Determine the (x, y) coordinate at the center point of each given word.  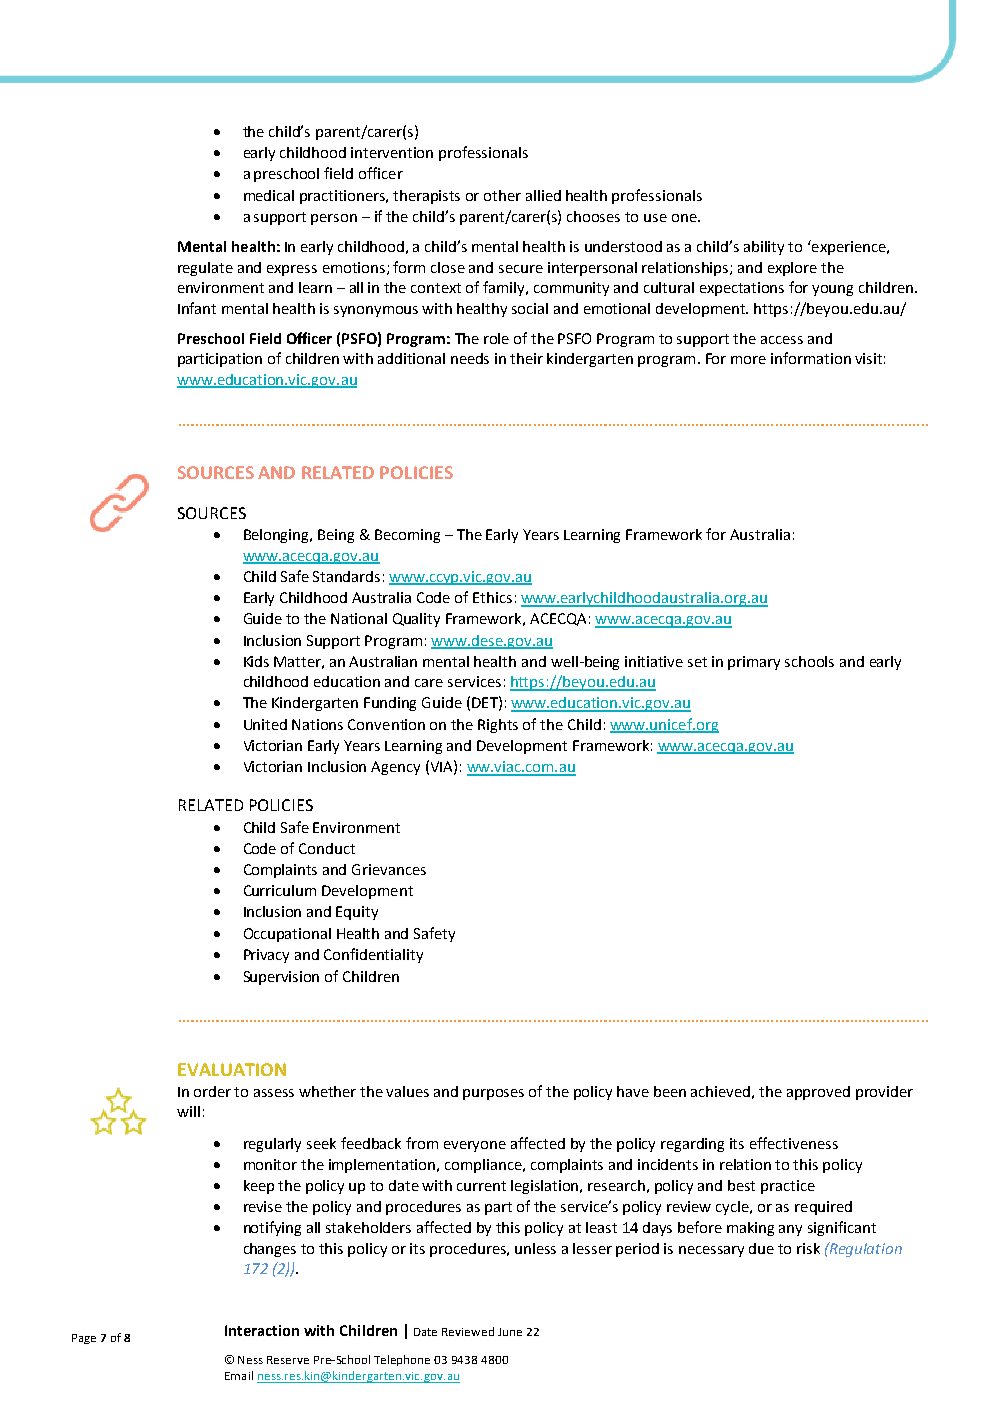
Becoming (407, 536)
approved (818, 1093)
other (502, 195)
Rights (498, 726)
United (265, 724)
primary (754, 663)
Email (239, 1375)
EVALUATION (232, 1069)
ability (764, 248)
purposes (493, 1094)
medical (269, 195)
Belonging (278, 536)
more (748, 360)
